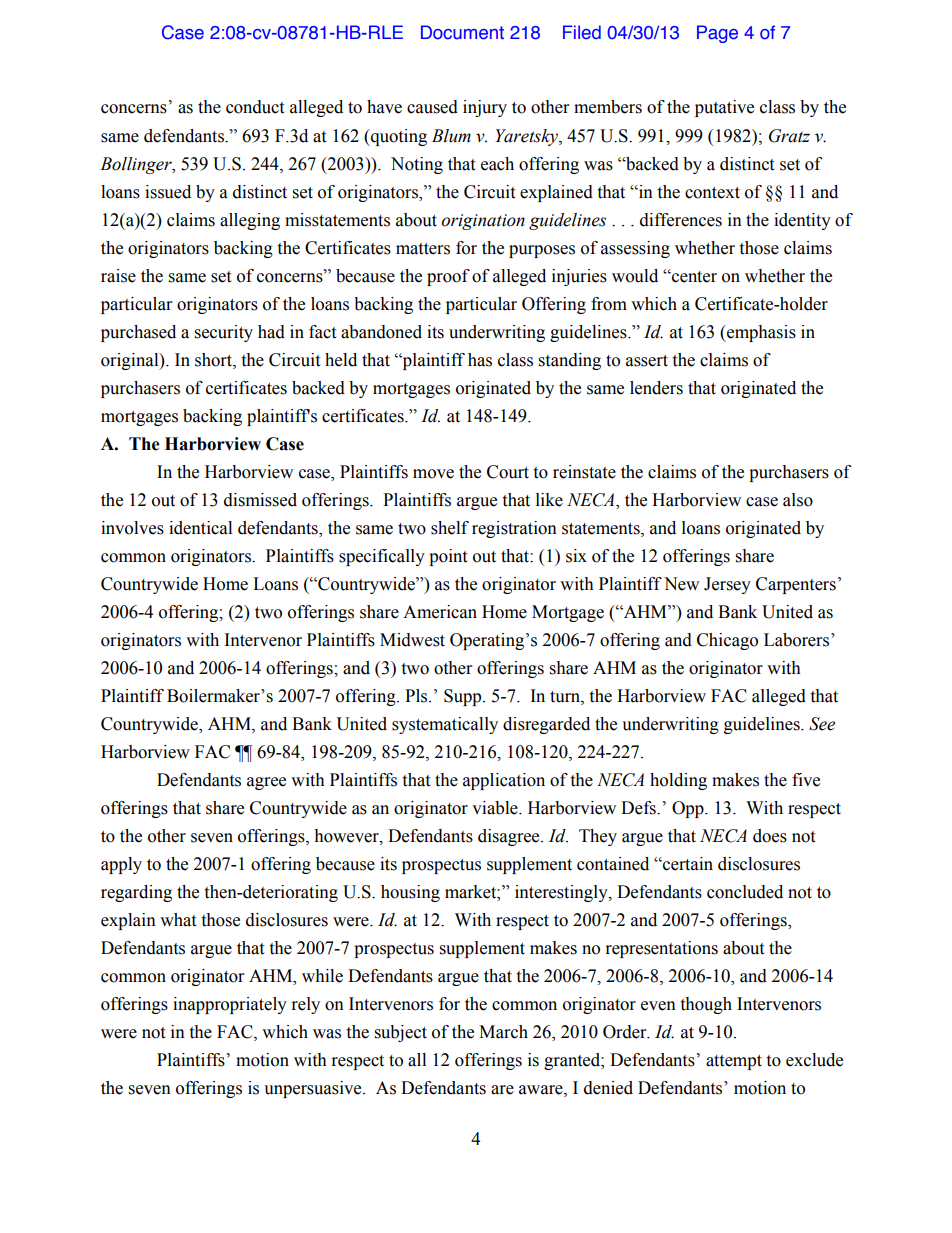  Describe the element at coordinates (717, 34) in the image. I see `Page` at that location.
